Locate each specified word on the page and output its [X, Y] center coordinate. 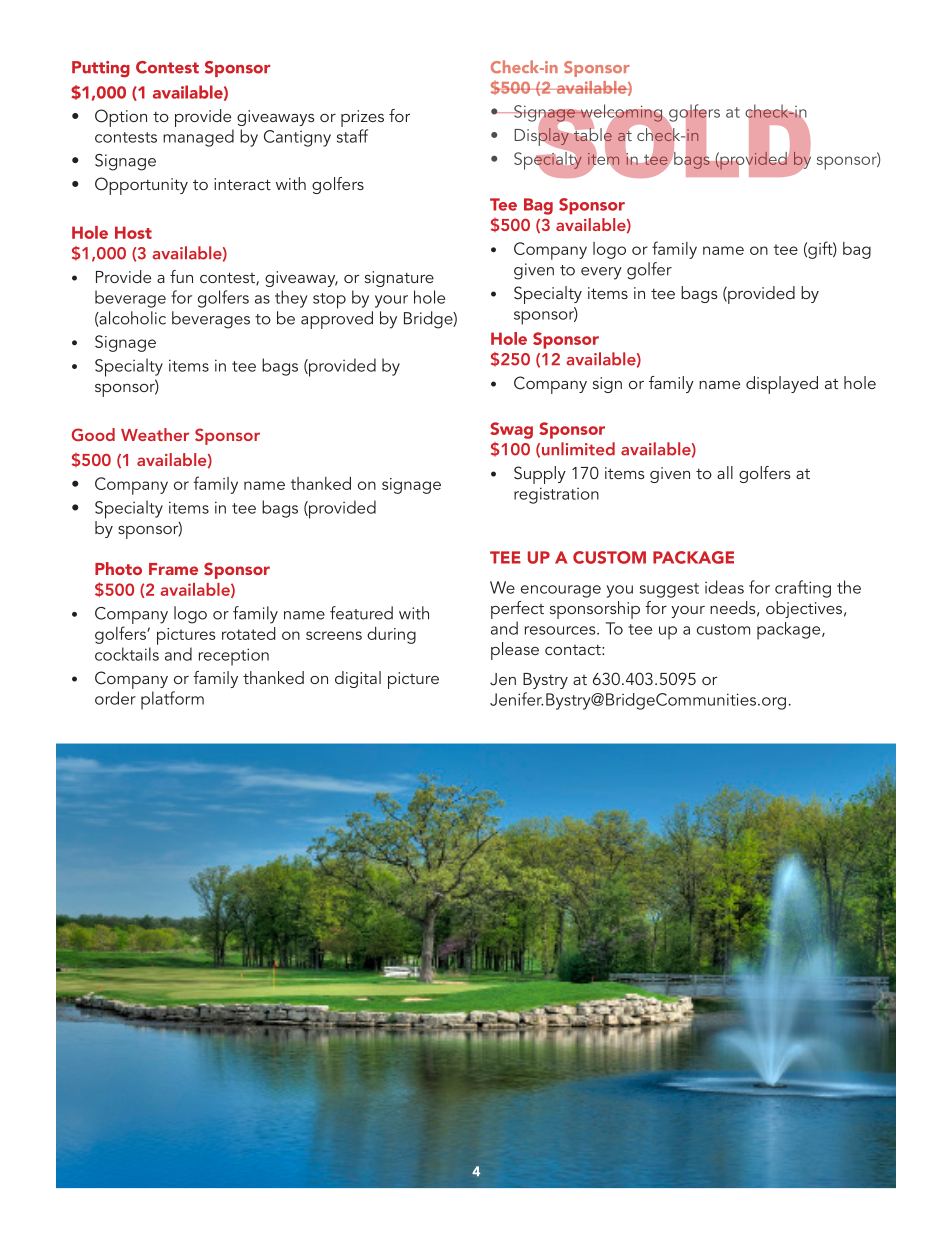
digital [358, 679]
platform [172, 700]
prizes [362, 118]
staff [352, 136]
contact [574, 649]
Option [121, 118]
